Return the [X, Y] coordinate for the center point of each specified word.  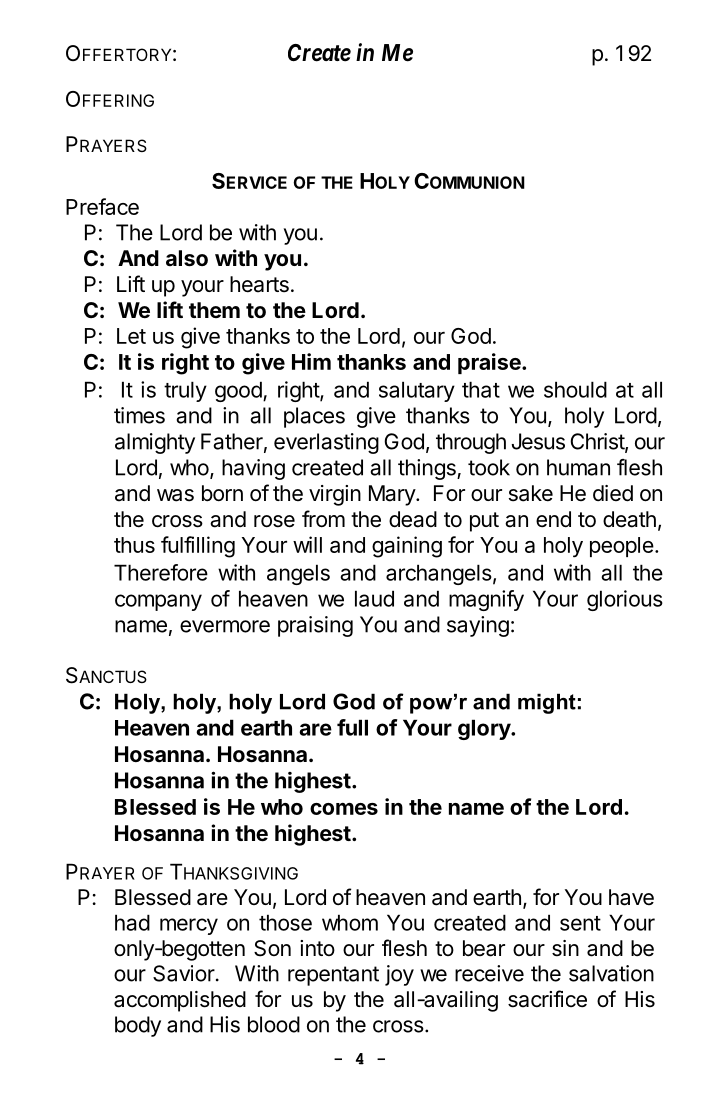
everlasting [326, 443]
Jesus [538, 441]
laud [374, 598]
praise [490, 363]
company [158, 602]
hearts [259, 284]
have [631, 897]
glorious [625, 600]
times [139, 415]
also [187, 258]
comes [344, 809]
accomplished [180, 1001]
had [132, 922]
